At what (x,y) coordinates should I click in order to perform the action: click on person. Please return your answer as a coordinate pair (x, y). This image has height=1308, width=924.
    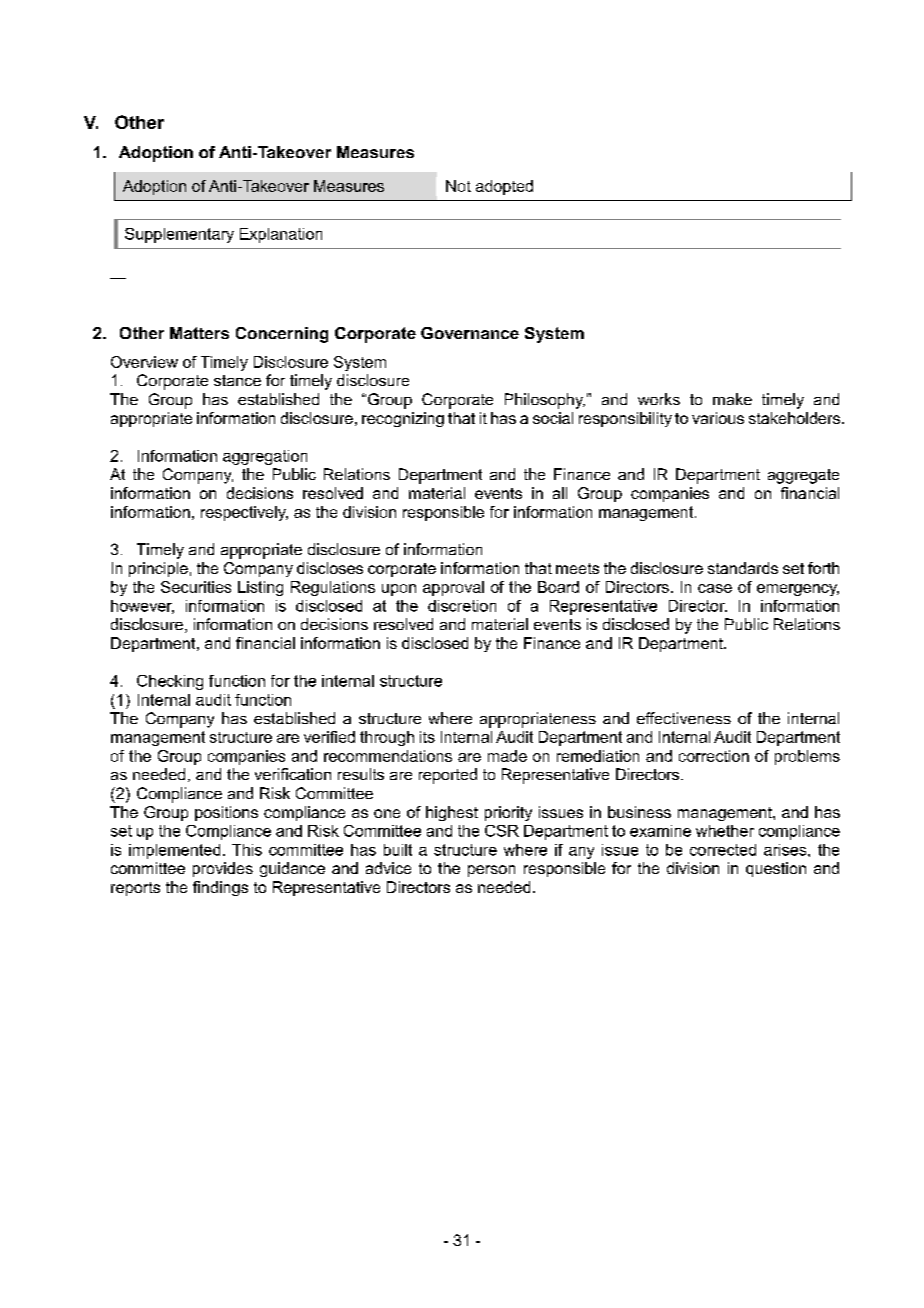
    Looking at the image, I should click on (491, 871).
